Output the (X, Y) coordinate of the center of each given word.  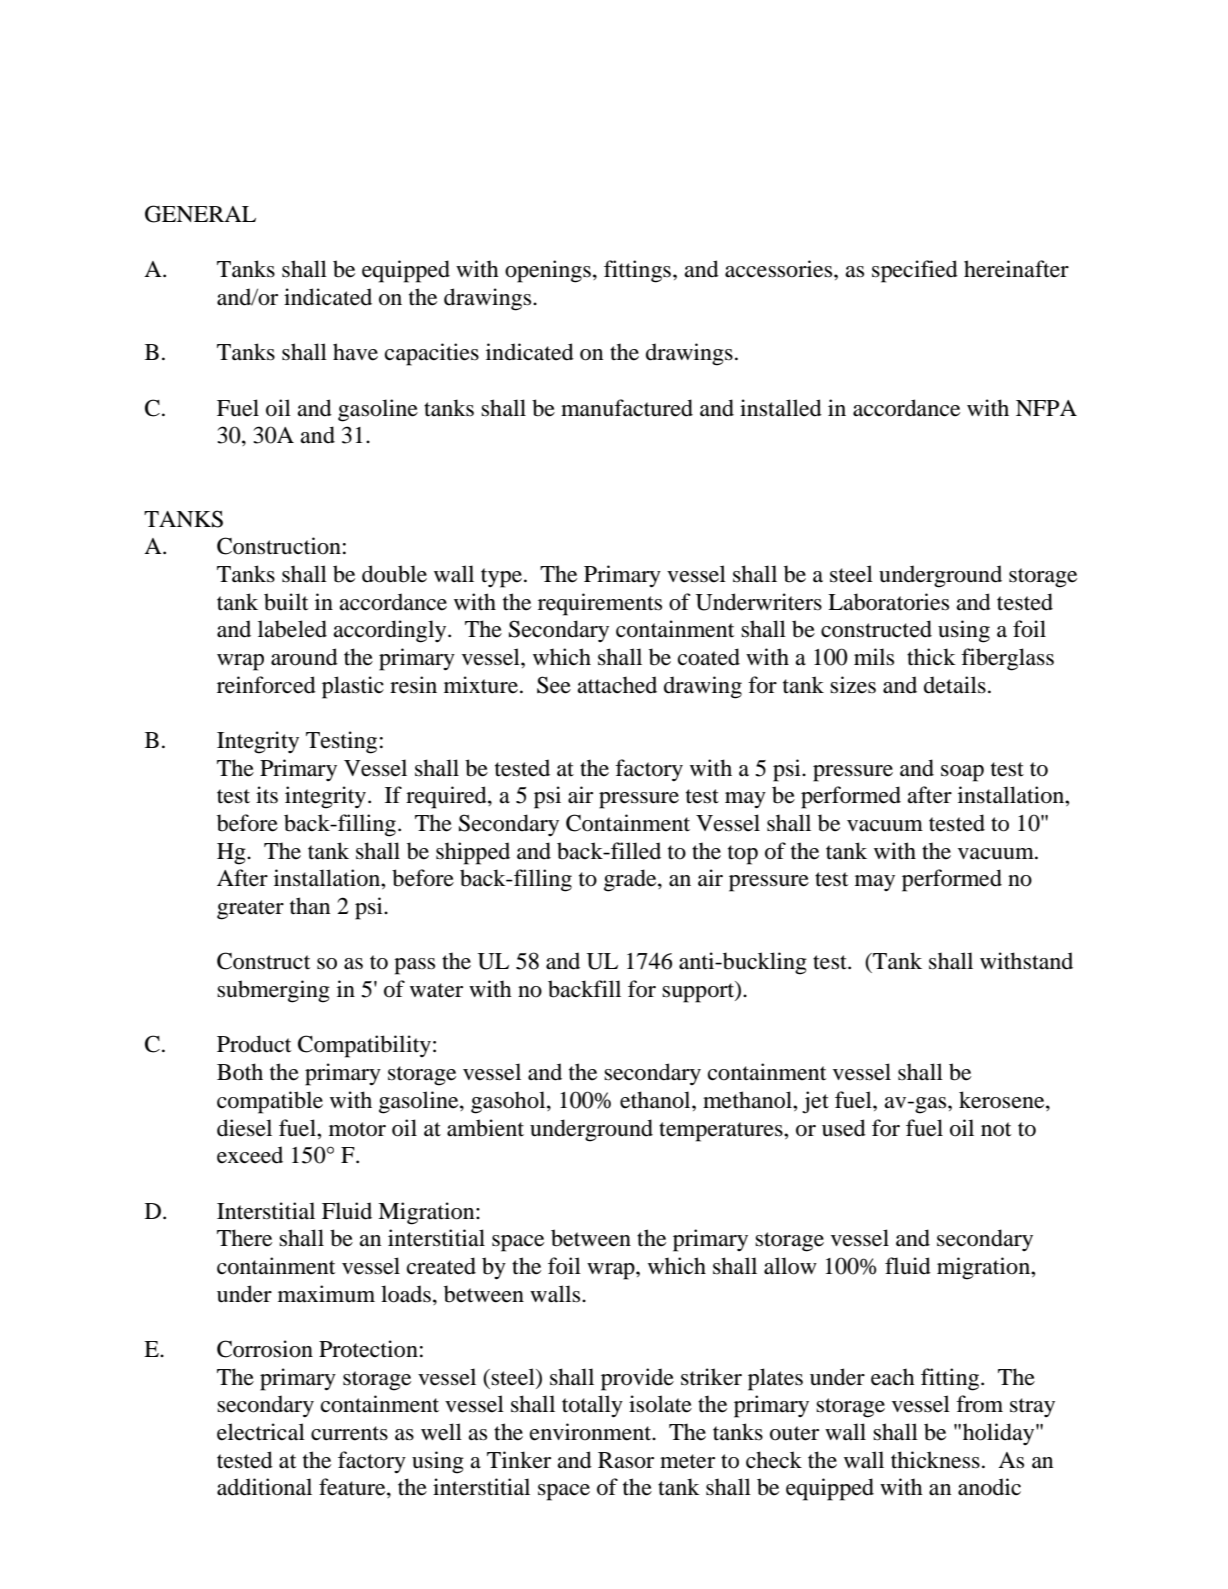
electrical (261, 1432)
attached (617, 685)
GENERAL (200, 214)
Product (254, 1044)
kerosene (1003, 1101)
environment (592, 1432)
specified (915, 271)
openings (548, 271)
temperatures (722, 1132)
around (304, 657)
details (955, 685)
